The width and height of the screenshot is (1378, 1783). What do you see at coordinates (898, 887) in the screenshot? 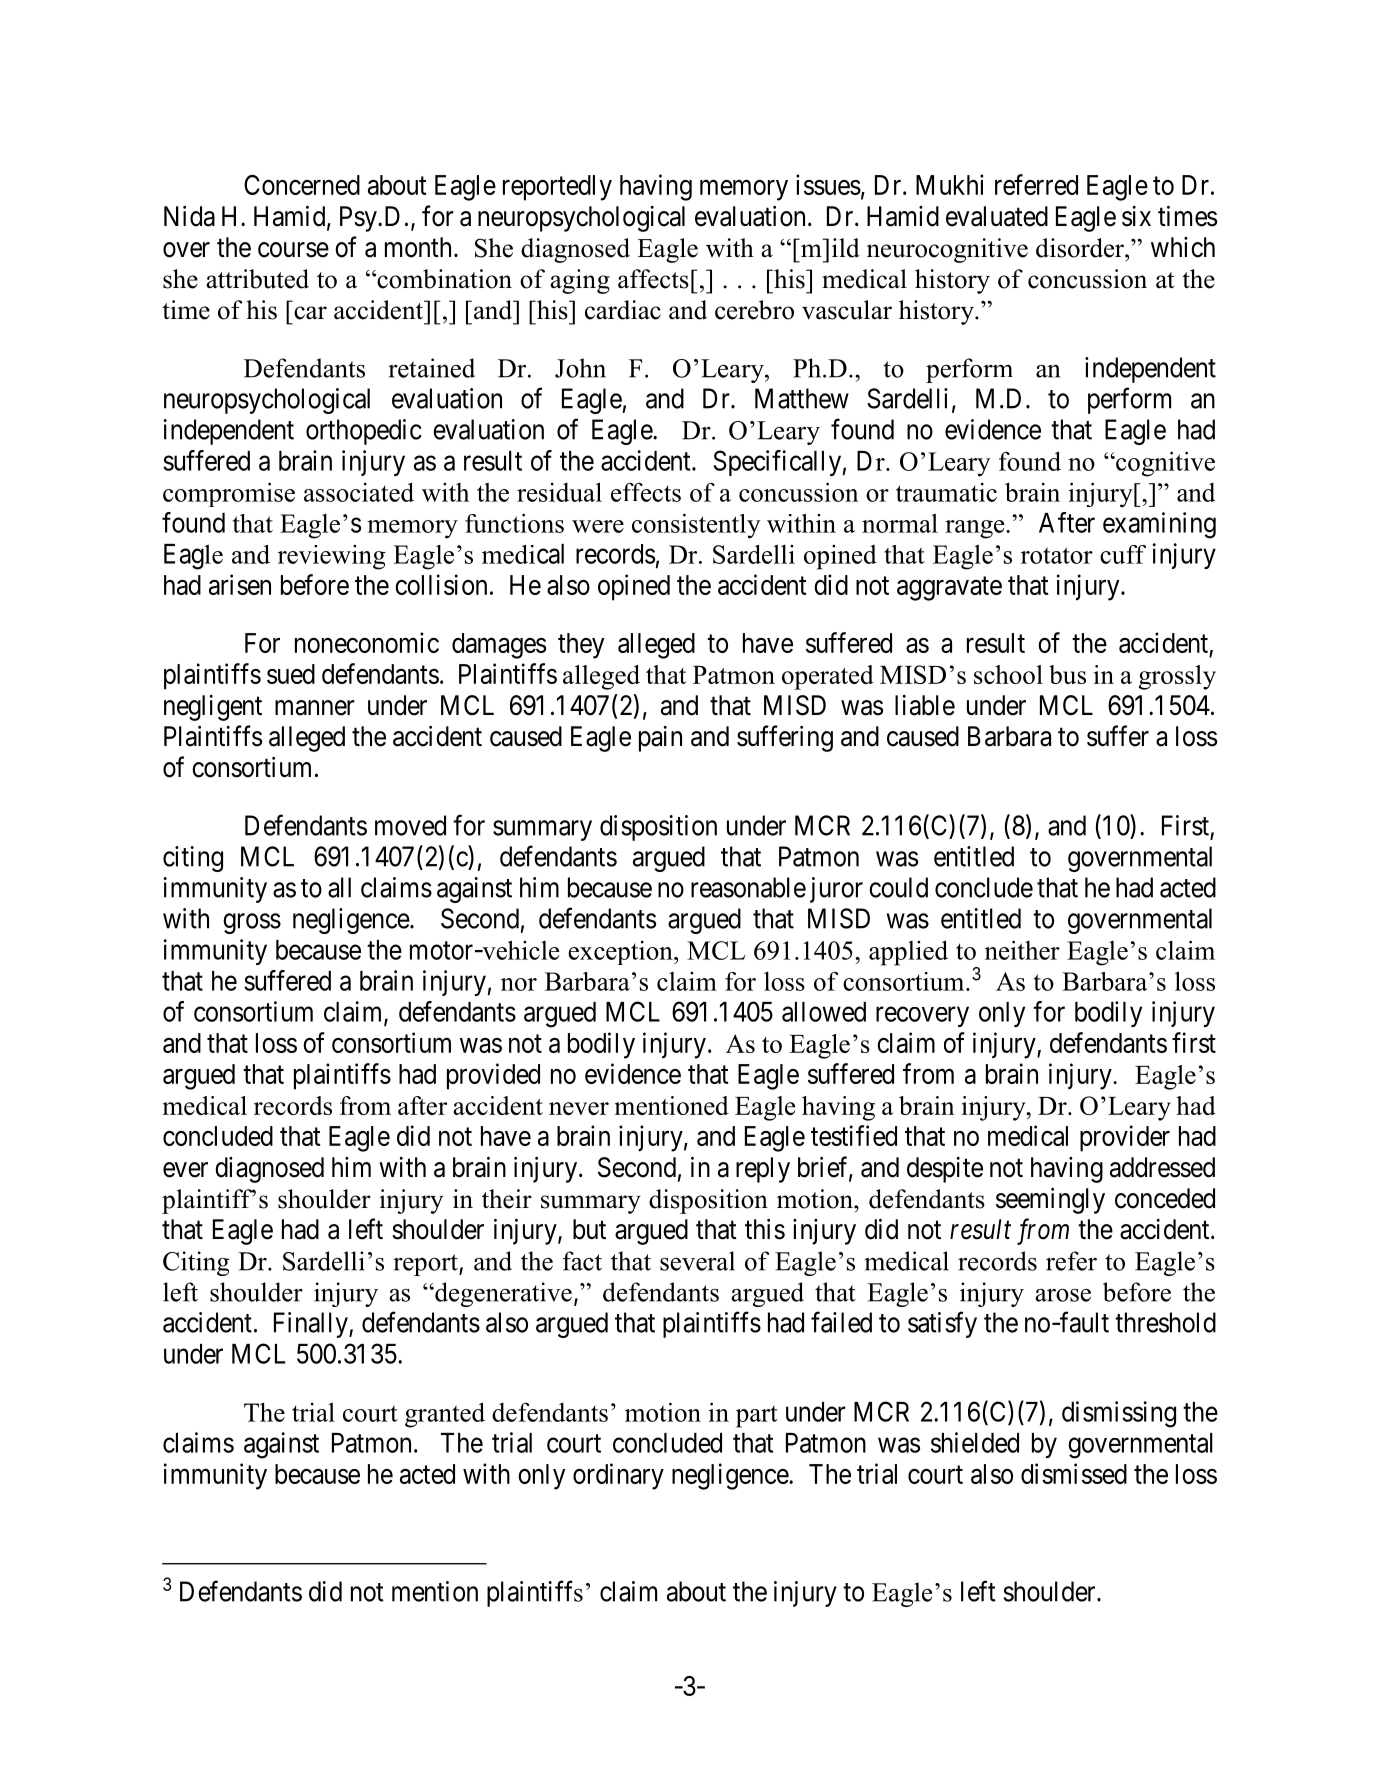
I see `could` at bounding box center [898, 887].
